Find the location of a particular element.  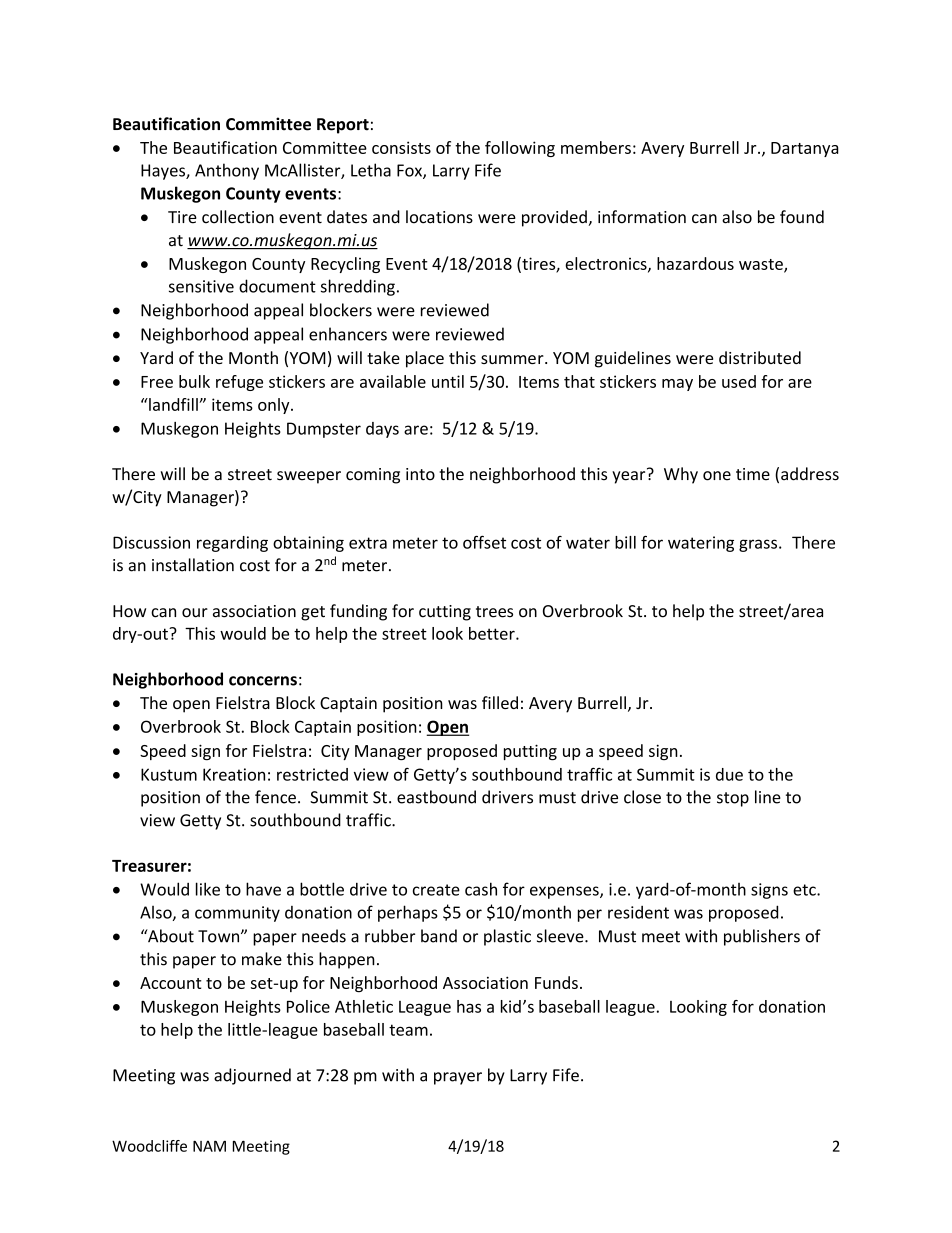

NAM is located at coordinates (209, 1146).
